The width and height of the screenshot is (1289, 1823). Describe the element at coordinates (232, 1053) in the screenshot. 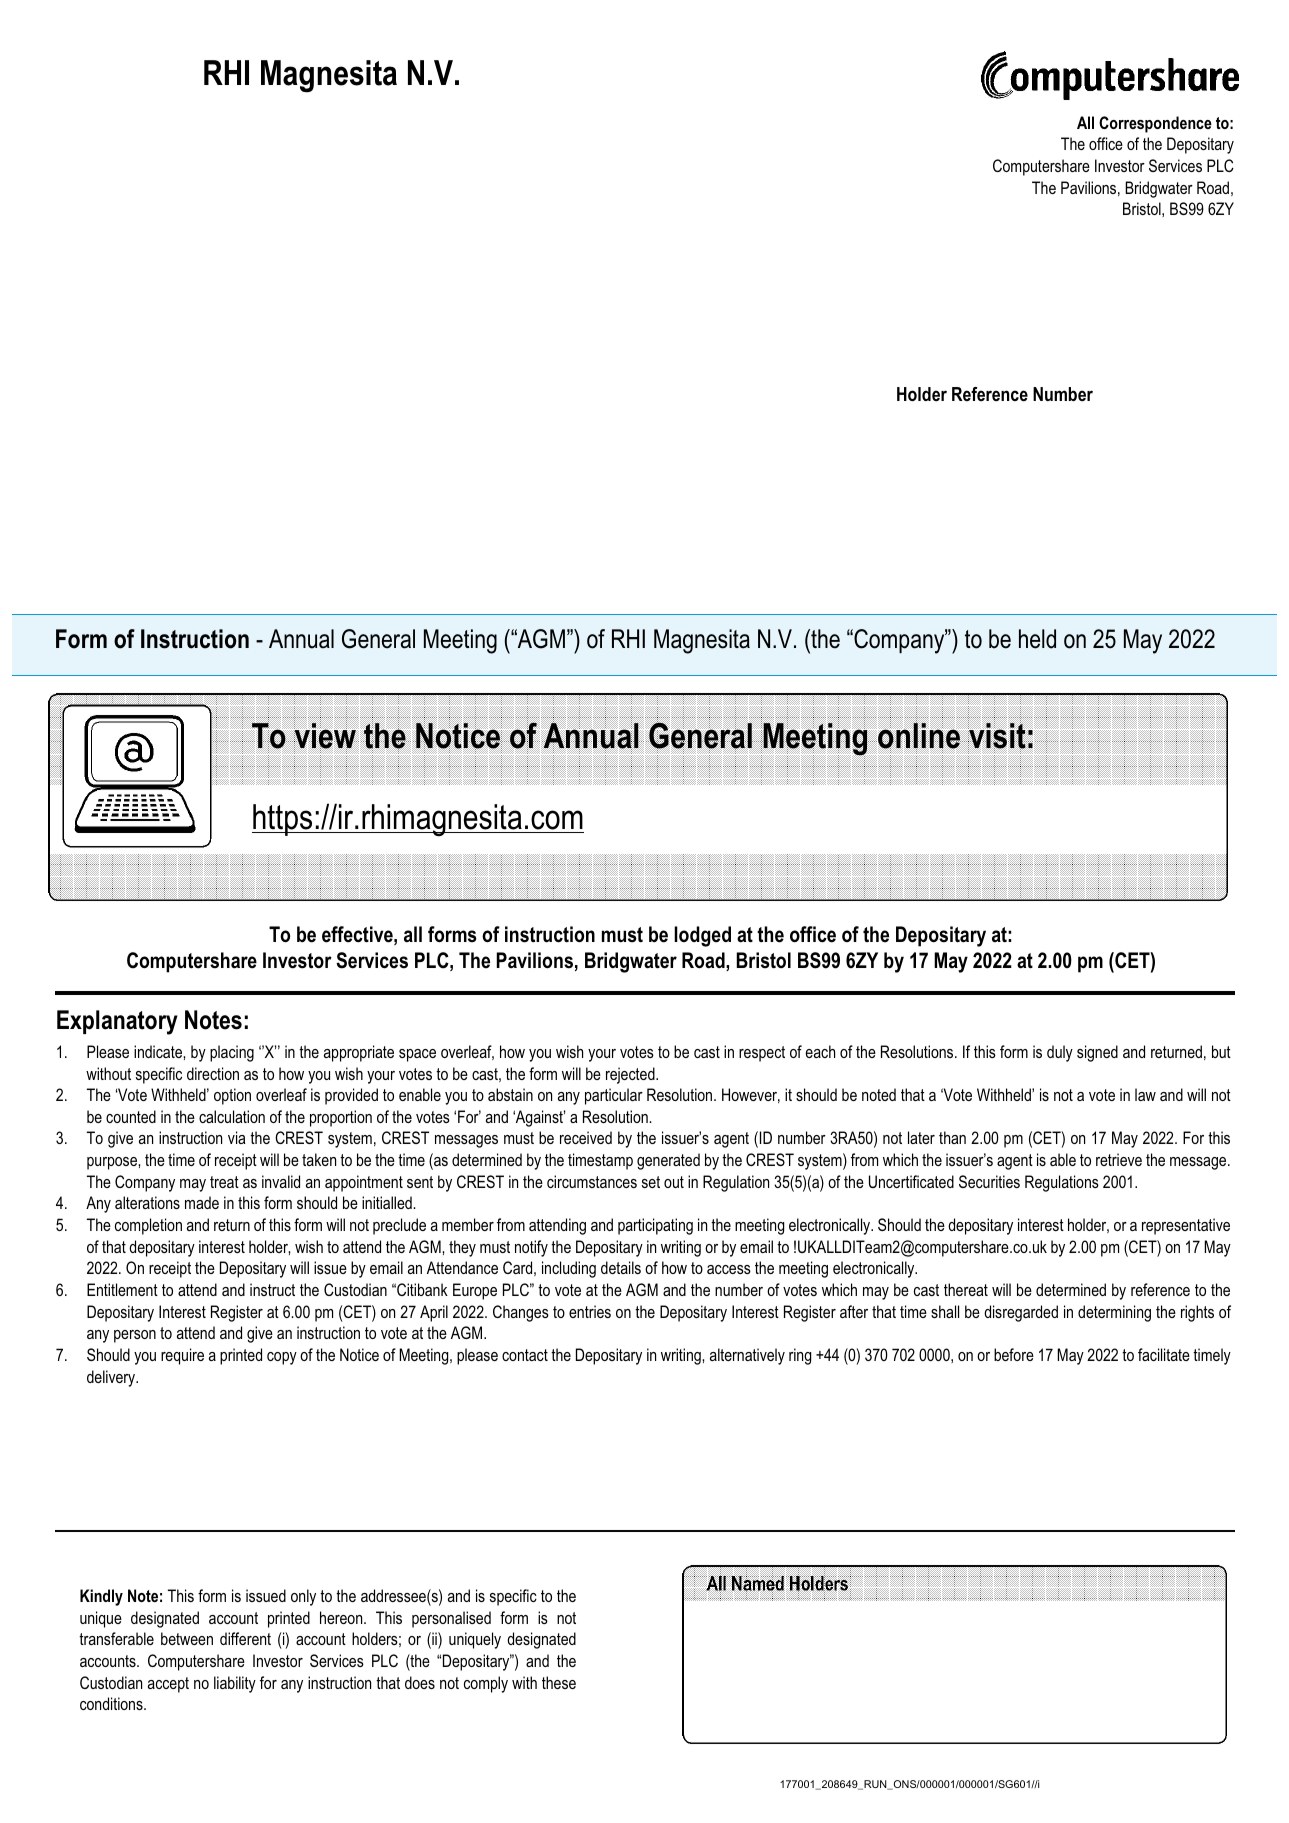

I see `placing` at that location.
